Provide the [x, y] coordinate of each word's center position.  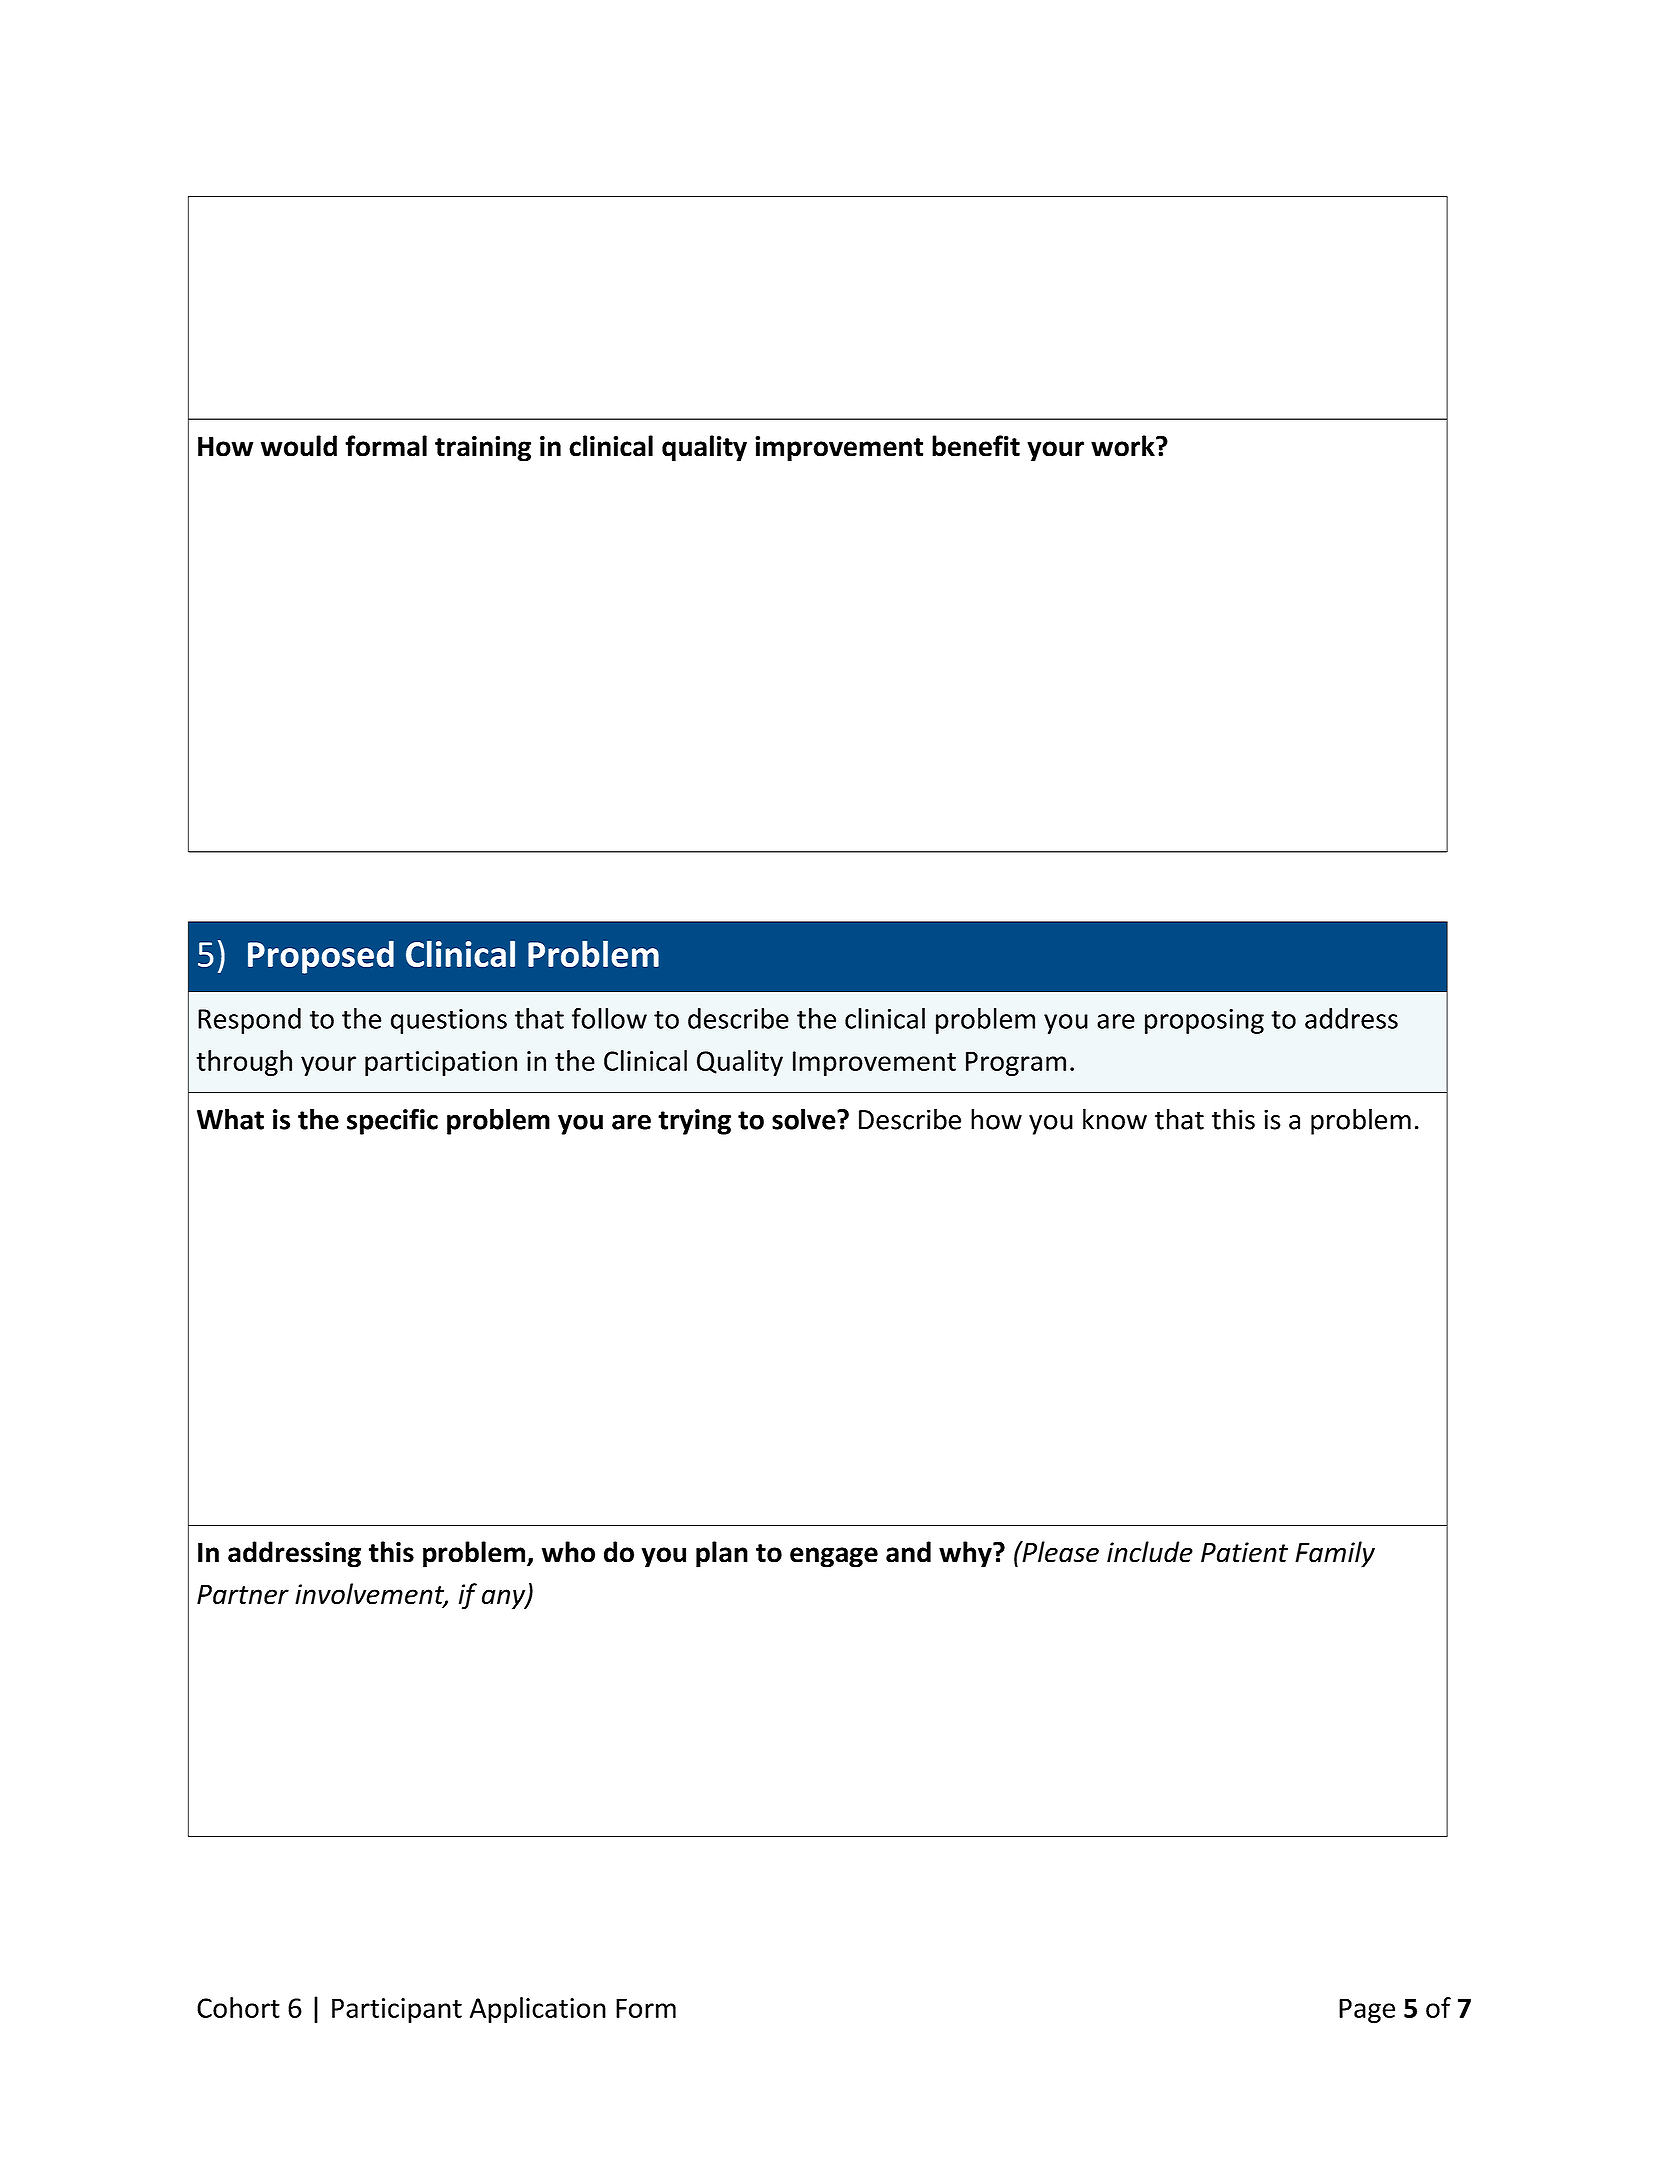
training [483, 449]
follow [609, 1018]
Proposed [321, 957]
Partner [243, 1594]
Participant [397, 2010]
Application [538, 2010]
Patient [1244, 1552]
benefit [976, 446]
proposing [1204, 1021]
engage [834, 1557]
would [299, 446]
